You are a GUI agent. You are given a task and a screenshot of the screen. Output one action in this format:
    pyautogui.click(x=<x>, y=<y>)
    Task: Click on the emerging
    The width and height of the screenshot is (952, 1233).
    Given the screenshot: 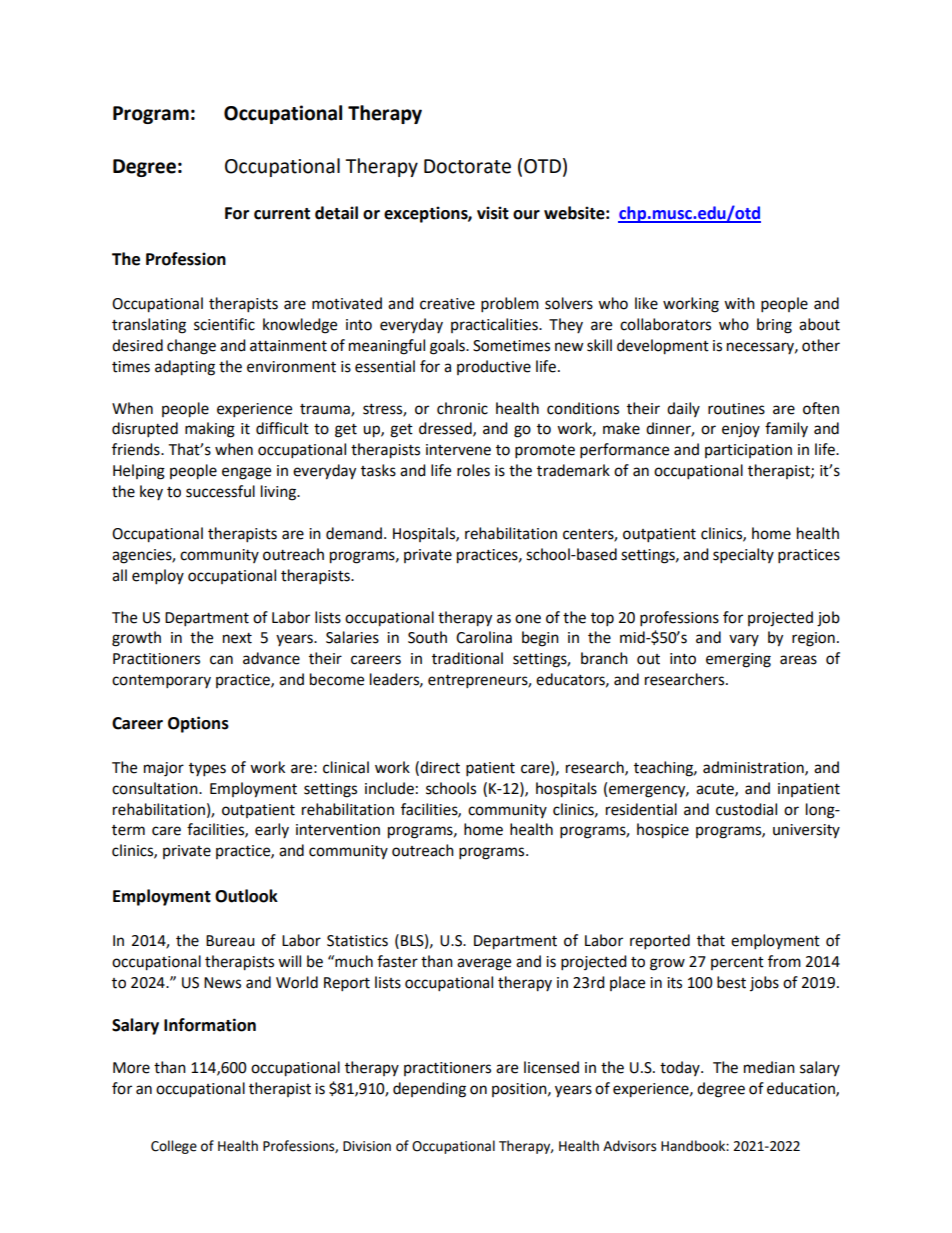 What is the action you would take?
    pyautogui.click(x=738, y=660)
